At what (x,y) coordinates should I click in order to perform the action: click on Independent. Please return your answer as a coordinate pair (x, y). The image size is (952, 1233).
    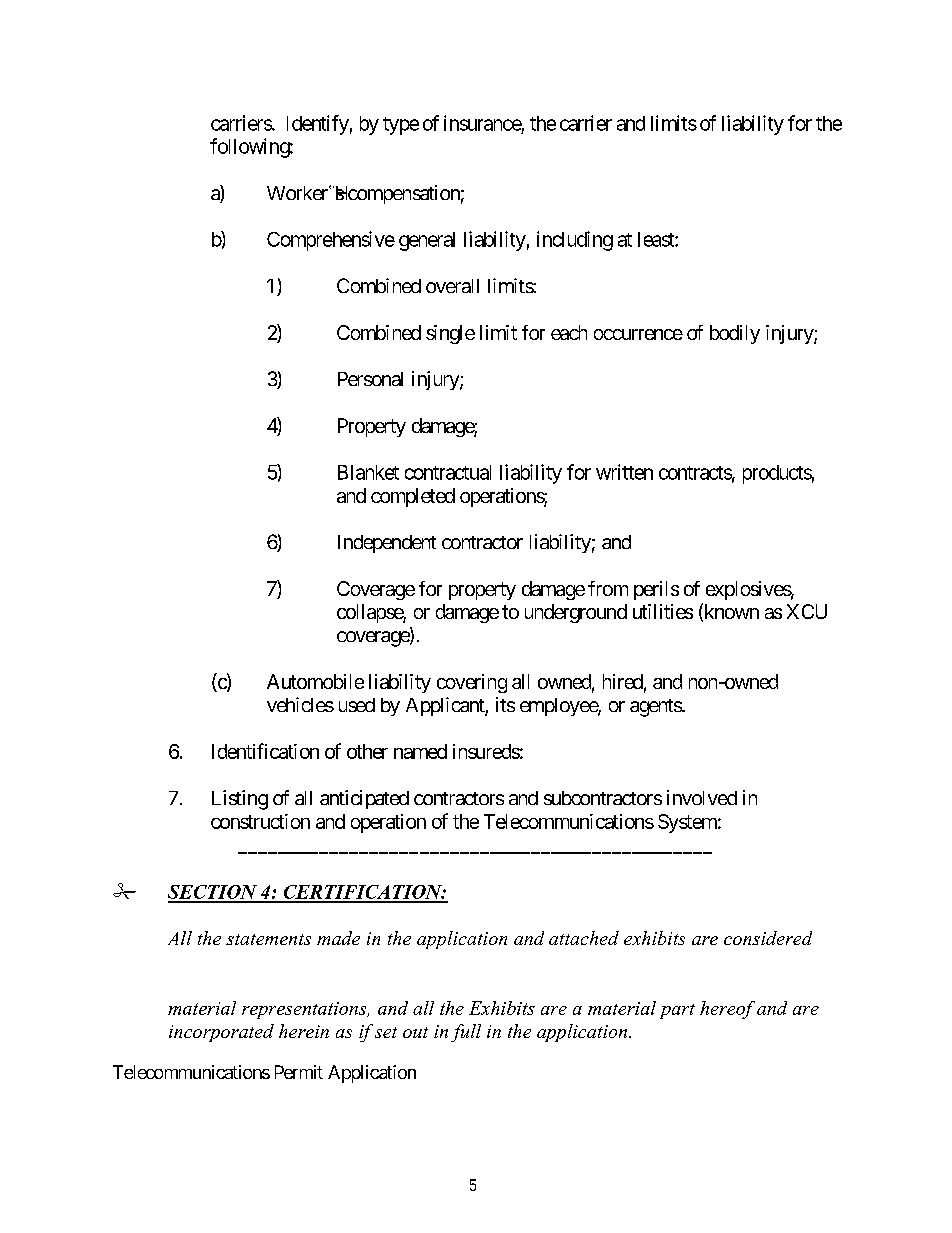
    Looking at the image, I should click on (387, 544).
